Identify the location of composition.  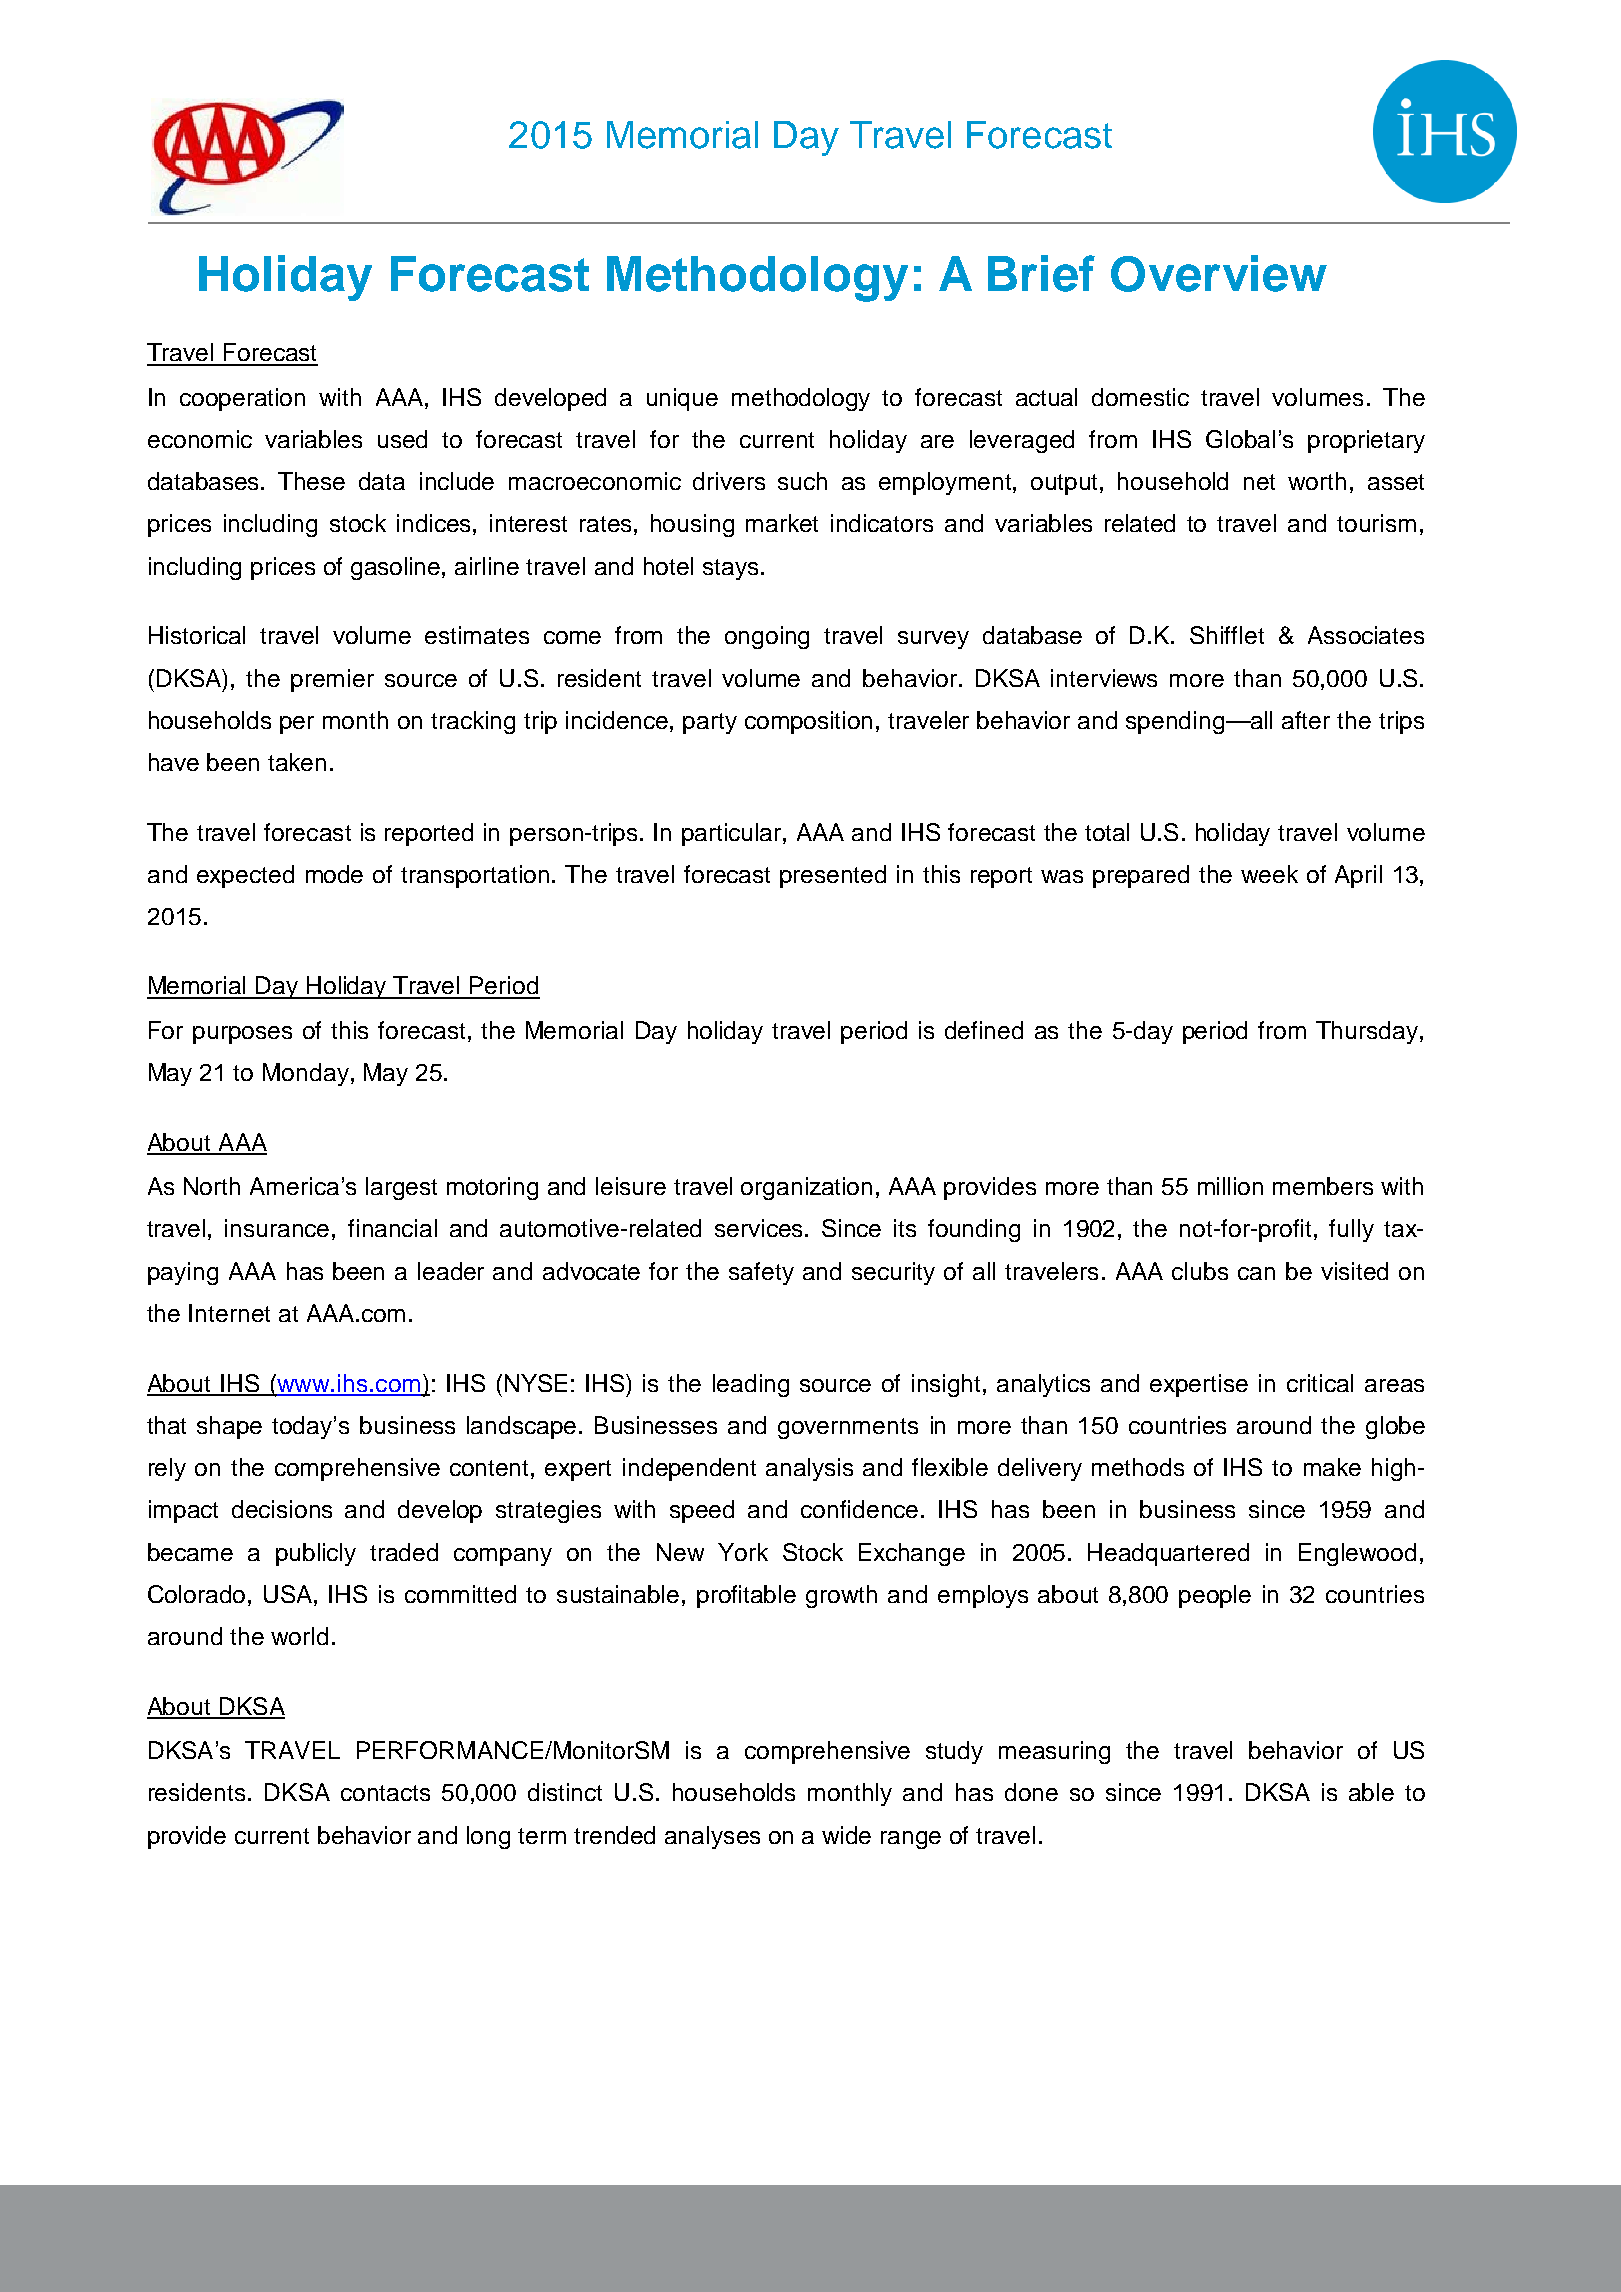
(808, 722).
